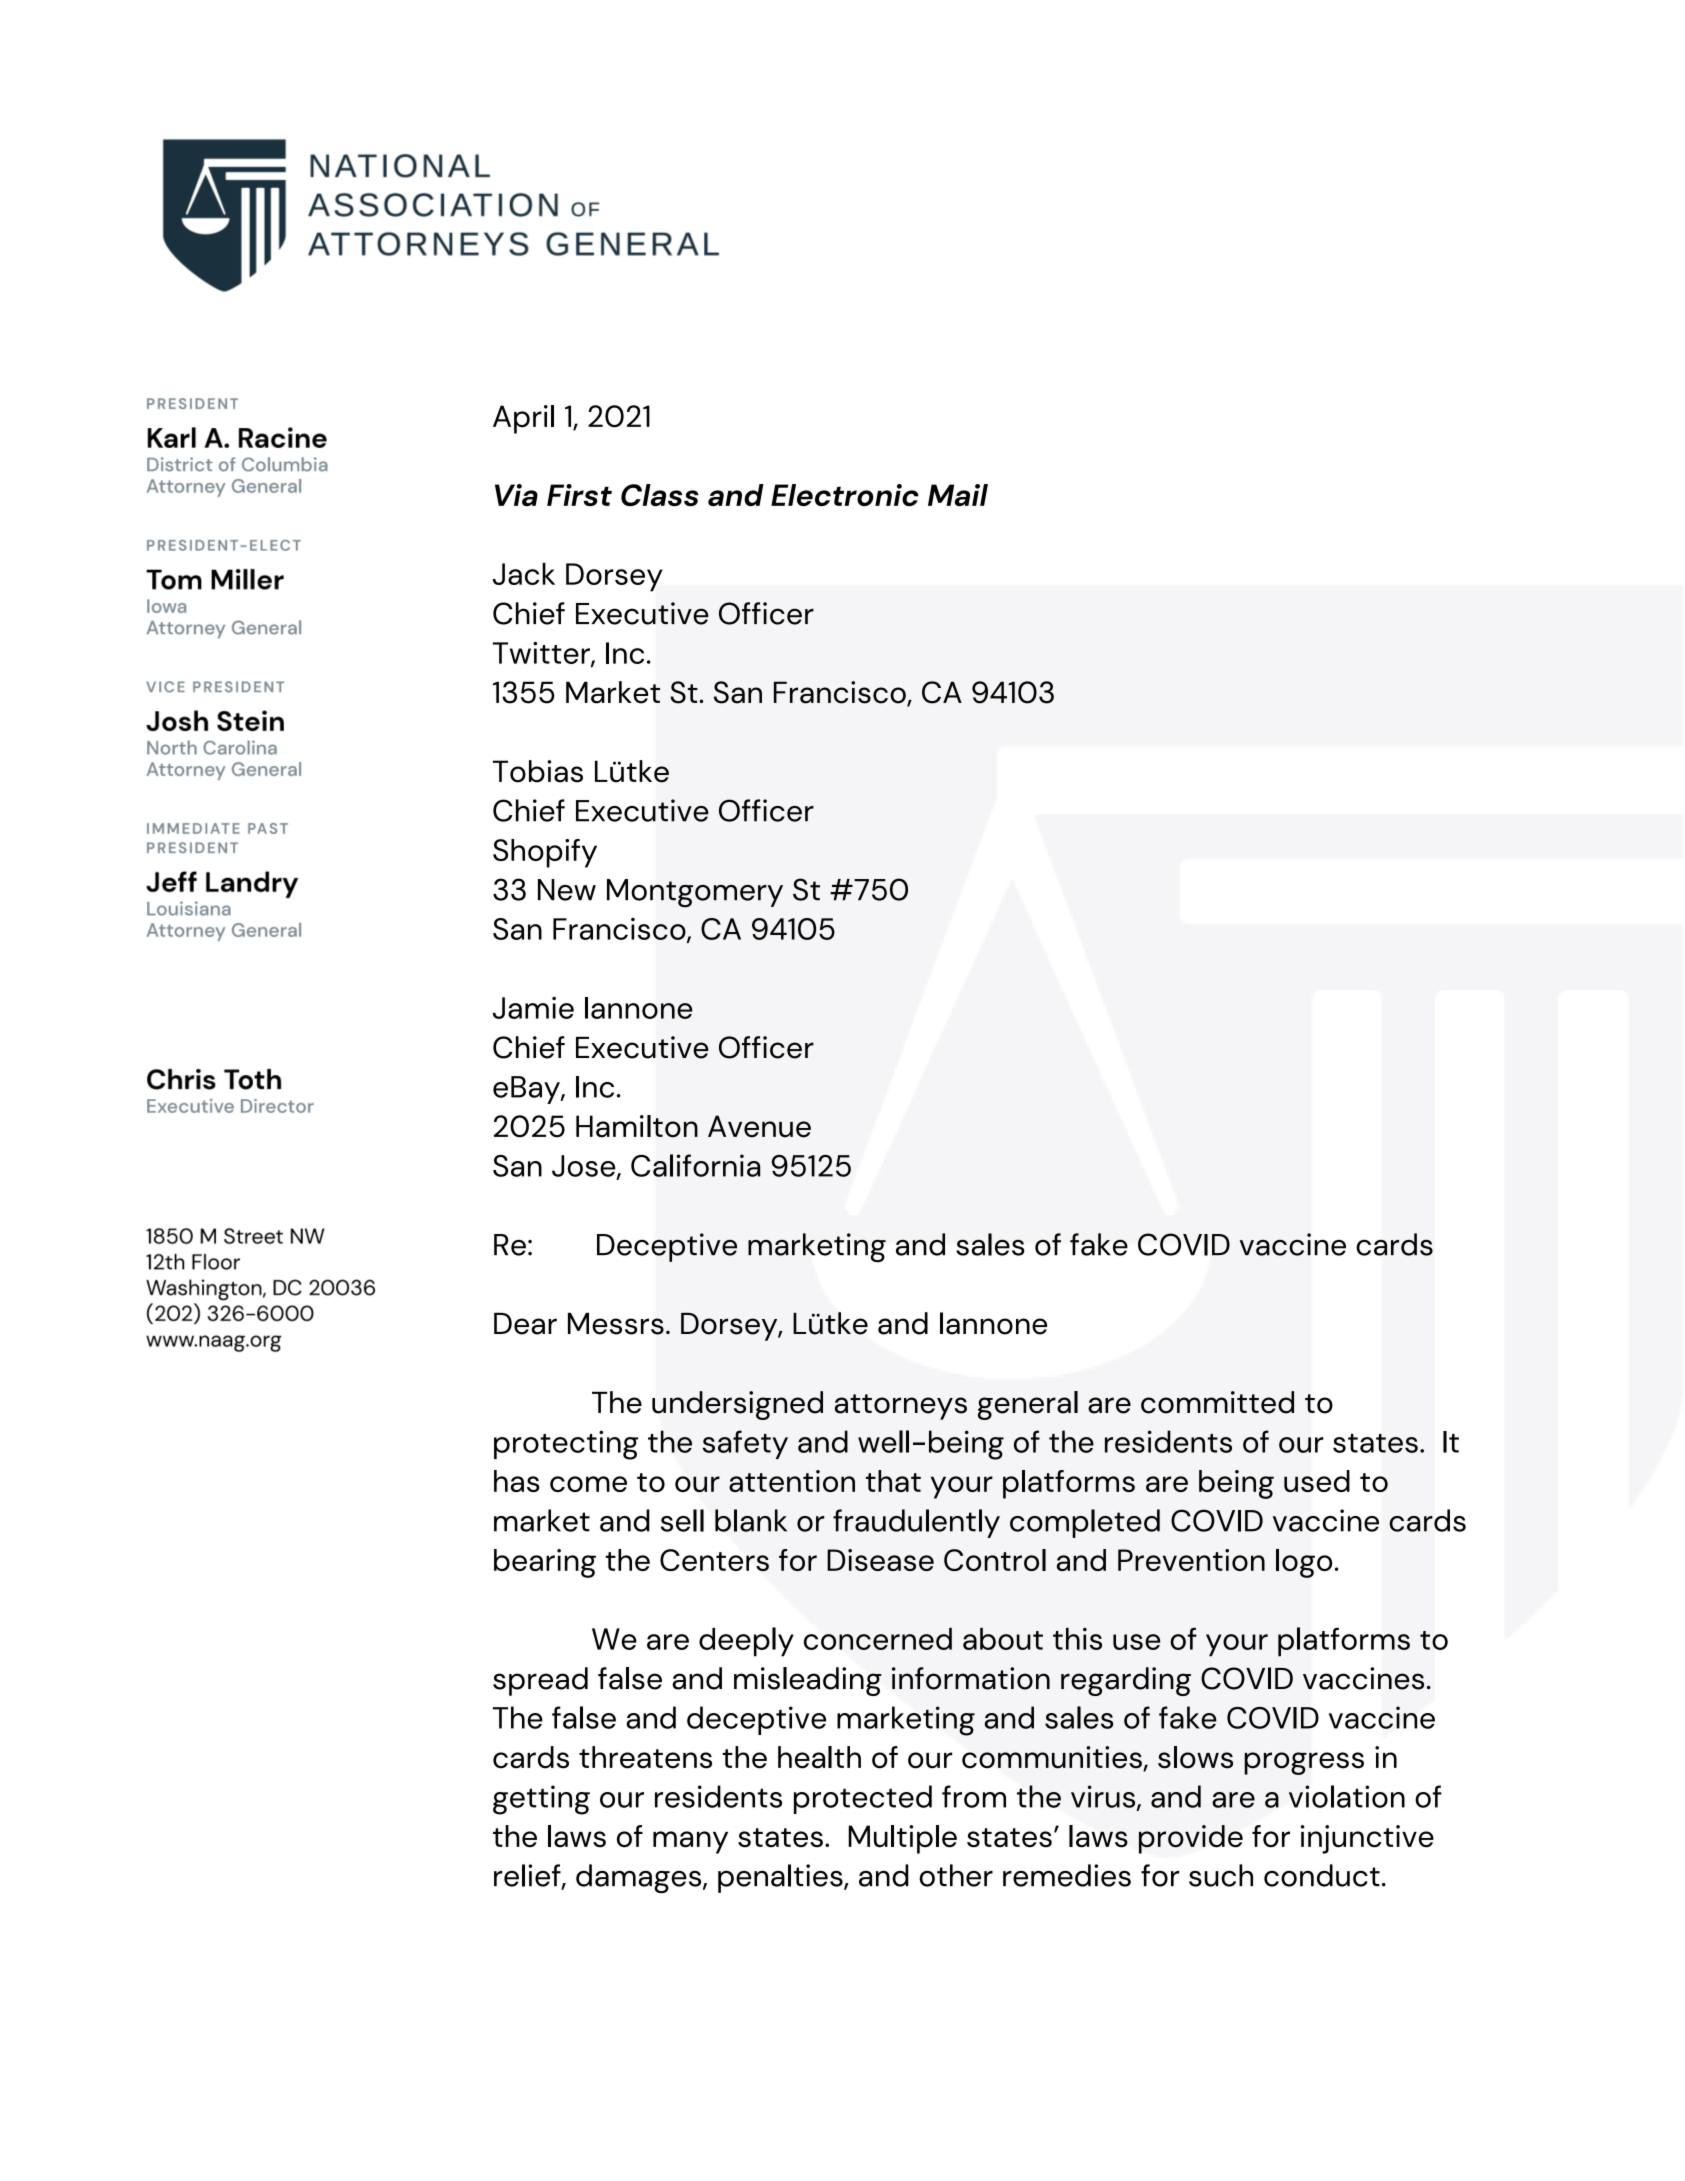 The image size is (1685, 2181). What do you see at coordinates (958, 495) in the document?
I see `Mail` at bounding box center [958, 495].
